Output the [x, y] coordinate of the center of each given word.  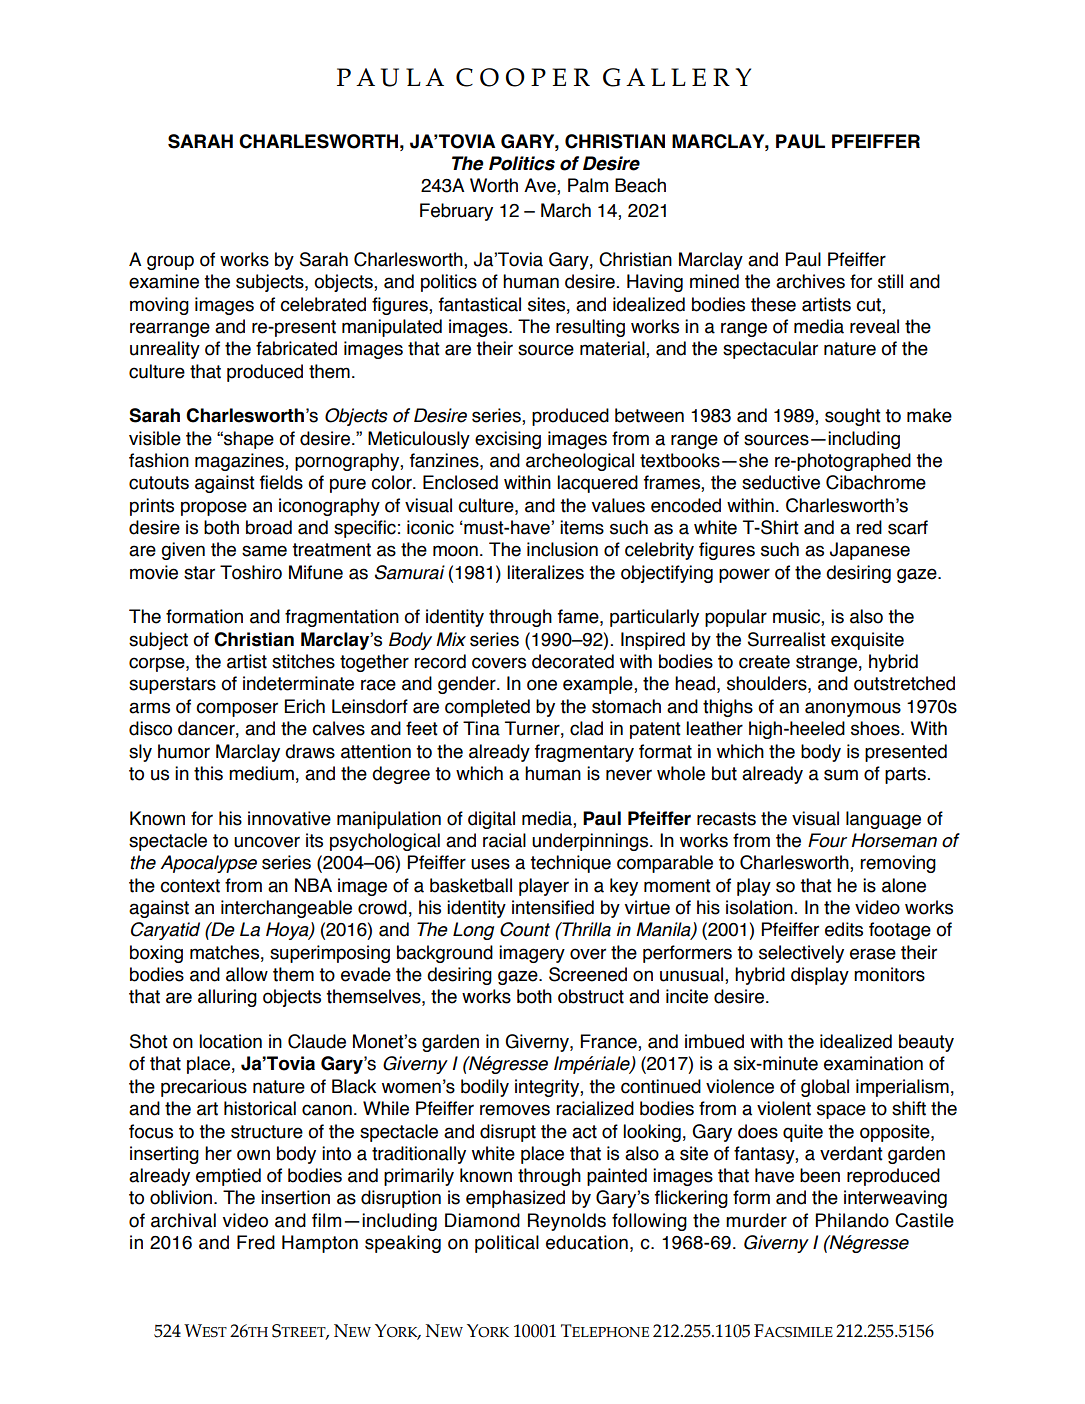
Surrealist [787, 639]
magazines [240, 462]
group [170, 262]
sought [853, 417]
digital [491, 820]
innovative [289, 818]
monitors [889, 974]
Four [827, 840]
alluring [227, 998]
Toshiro [251, 572]
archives [810, 281]
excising [508, 440]
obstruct [591, 996]
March [566, 210]
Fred [256, 1242]
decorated [573, 661]
